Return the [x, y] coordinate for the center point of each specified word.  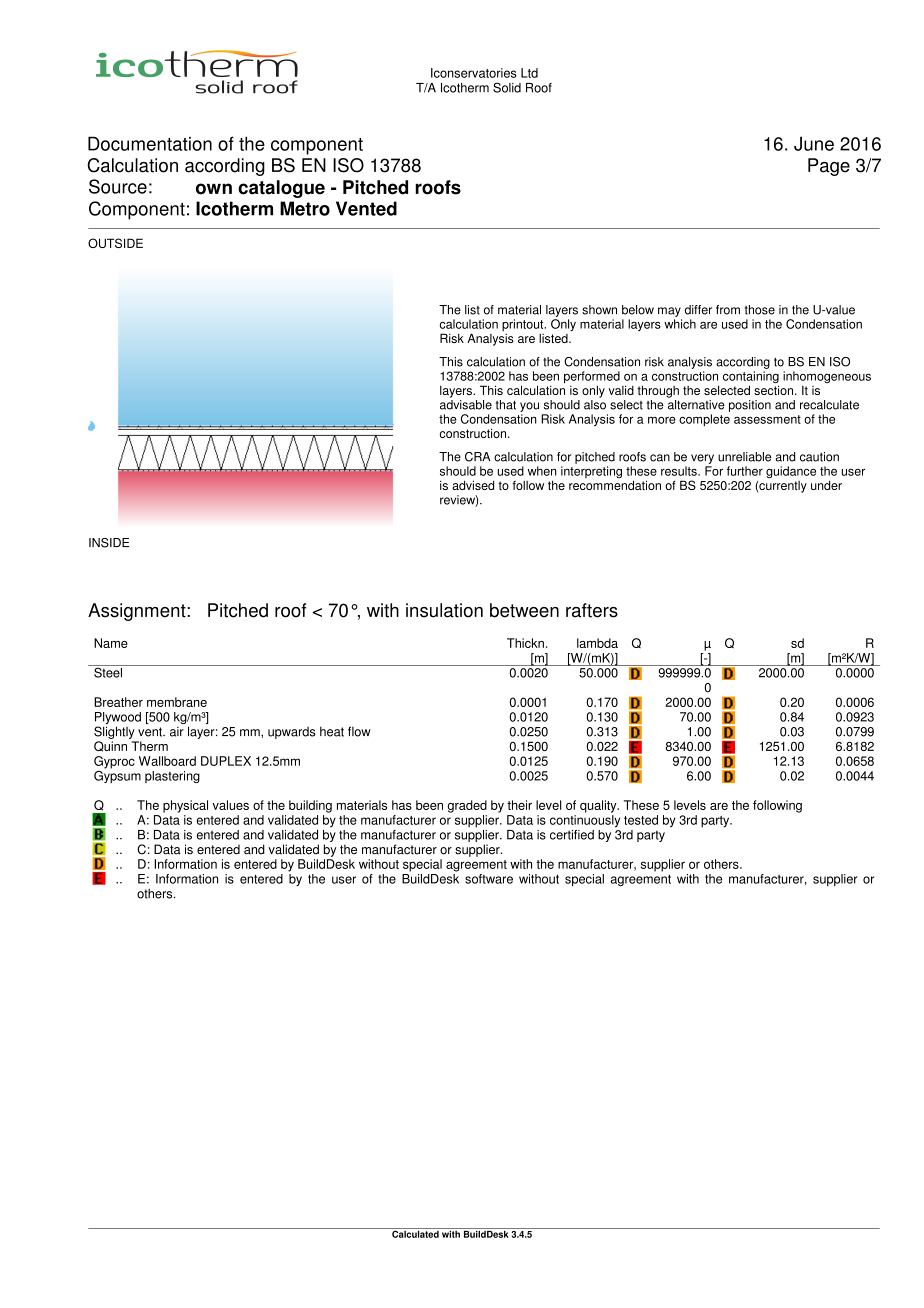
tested [641, 820]
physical [185, 806]
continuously [585, 821]
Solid [507, 87]
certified [572, 835]
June [814, 143]
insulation [444, 610]
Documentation [150, 143]
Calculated [415, 1233]
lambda [597, 643]
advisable [466, 405]
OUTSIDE [115, 243]
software [489, 879]
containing [751, 378]
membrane [177, 702]
